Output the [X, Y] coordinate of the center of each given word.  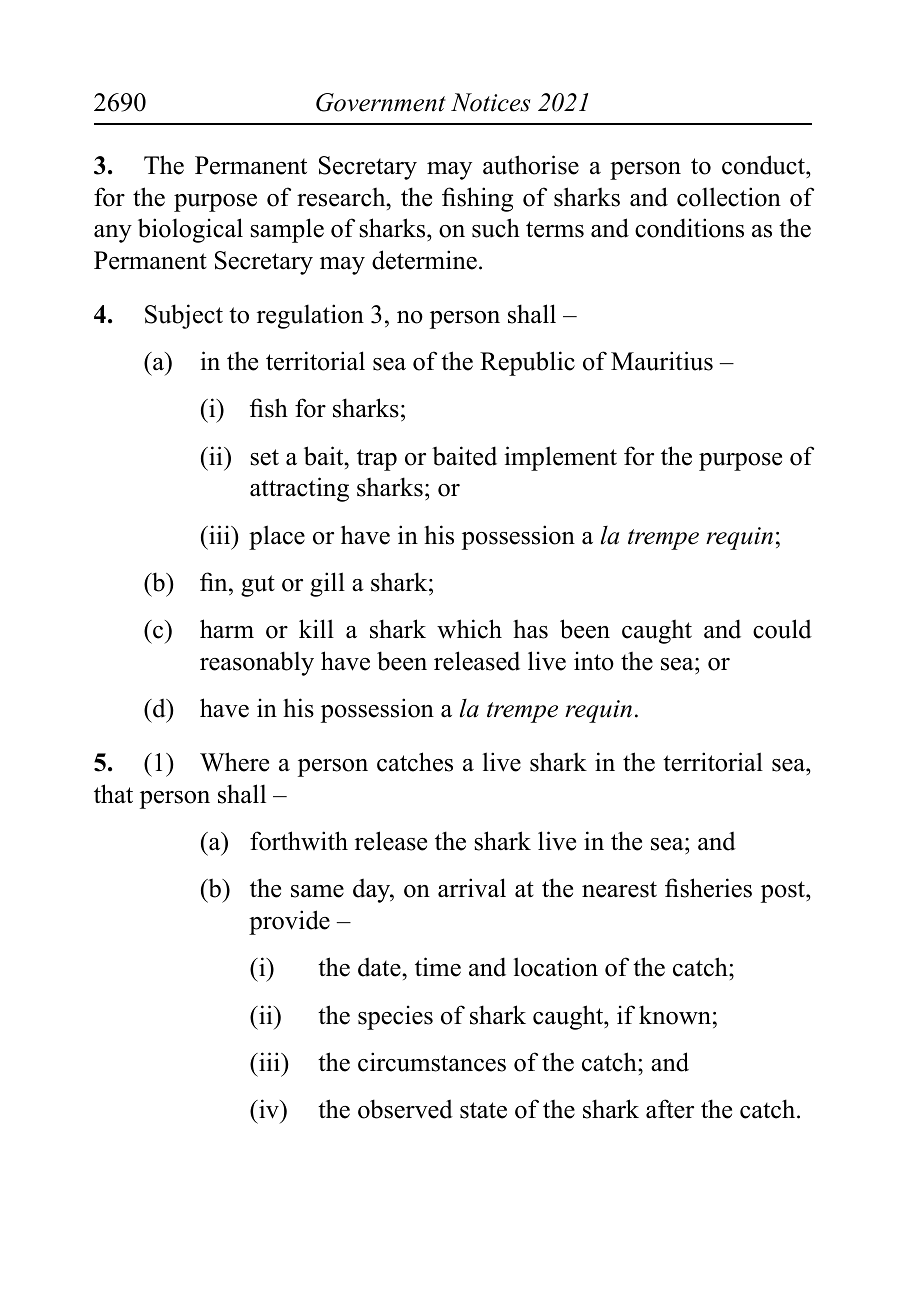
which [469, 629]
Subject [184, 316]
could [782, 629]
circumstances [432, 1062]
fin [215, 581]
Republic [527, 363]
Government [381, 102]
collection [729, 197]
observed [405, 1109]
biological [190, 230]
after [670, 1109]
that [113, 793]
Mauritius [662, 361]
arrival [472, 888]
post [784, 892]
